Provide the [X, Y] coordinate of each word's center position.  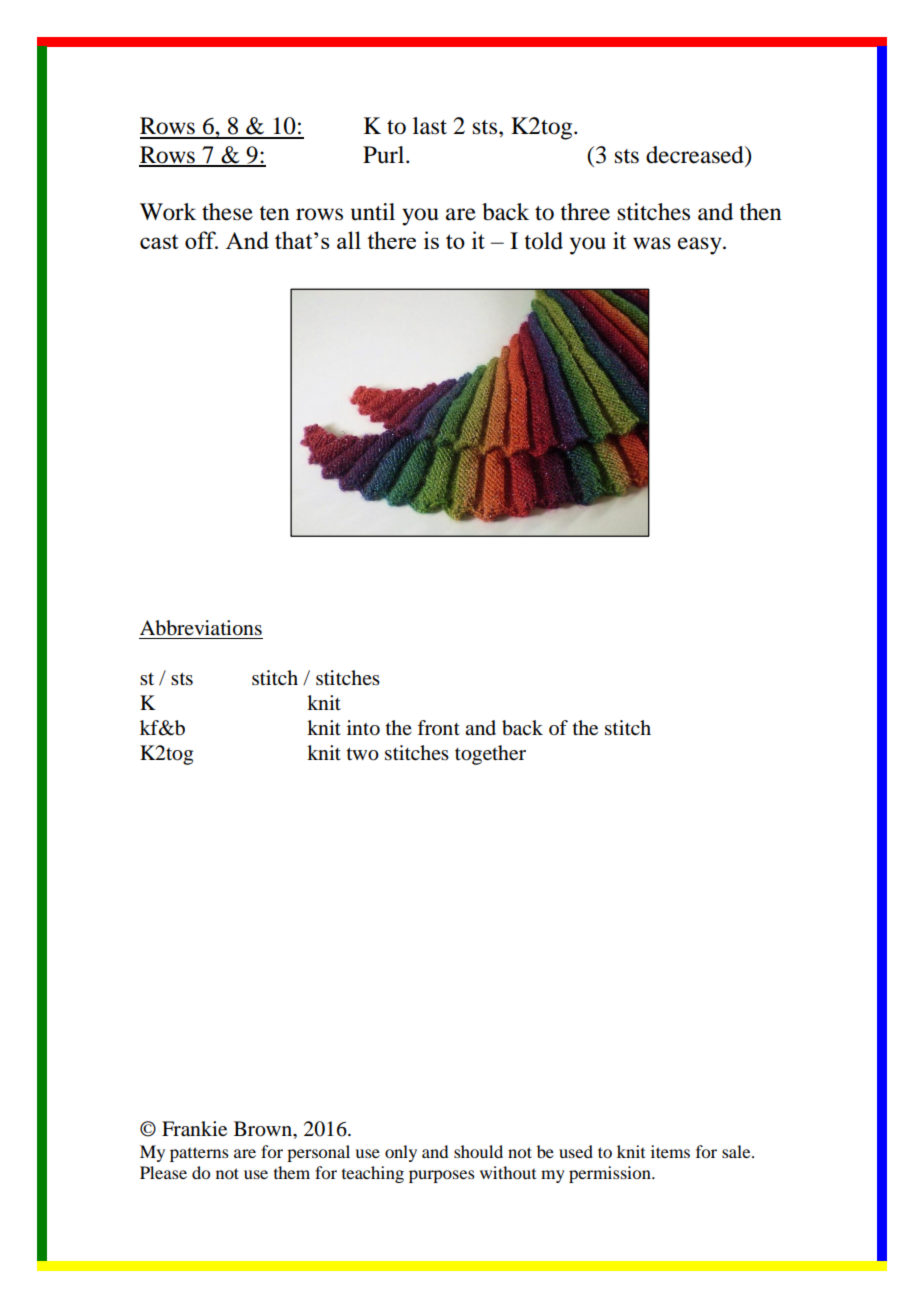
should [478, 1151]
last [430, 126]
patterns [199, 1154]
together [490, 755]
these [227, 212]
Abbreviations [201, 628]
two [363, 754]
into [363, 728]
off [201, 240]
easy [701, 246]
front [438, 727]
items [670, 1151]
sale [737, 1151]
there [391, 240]
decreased [696, 155]
